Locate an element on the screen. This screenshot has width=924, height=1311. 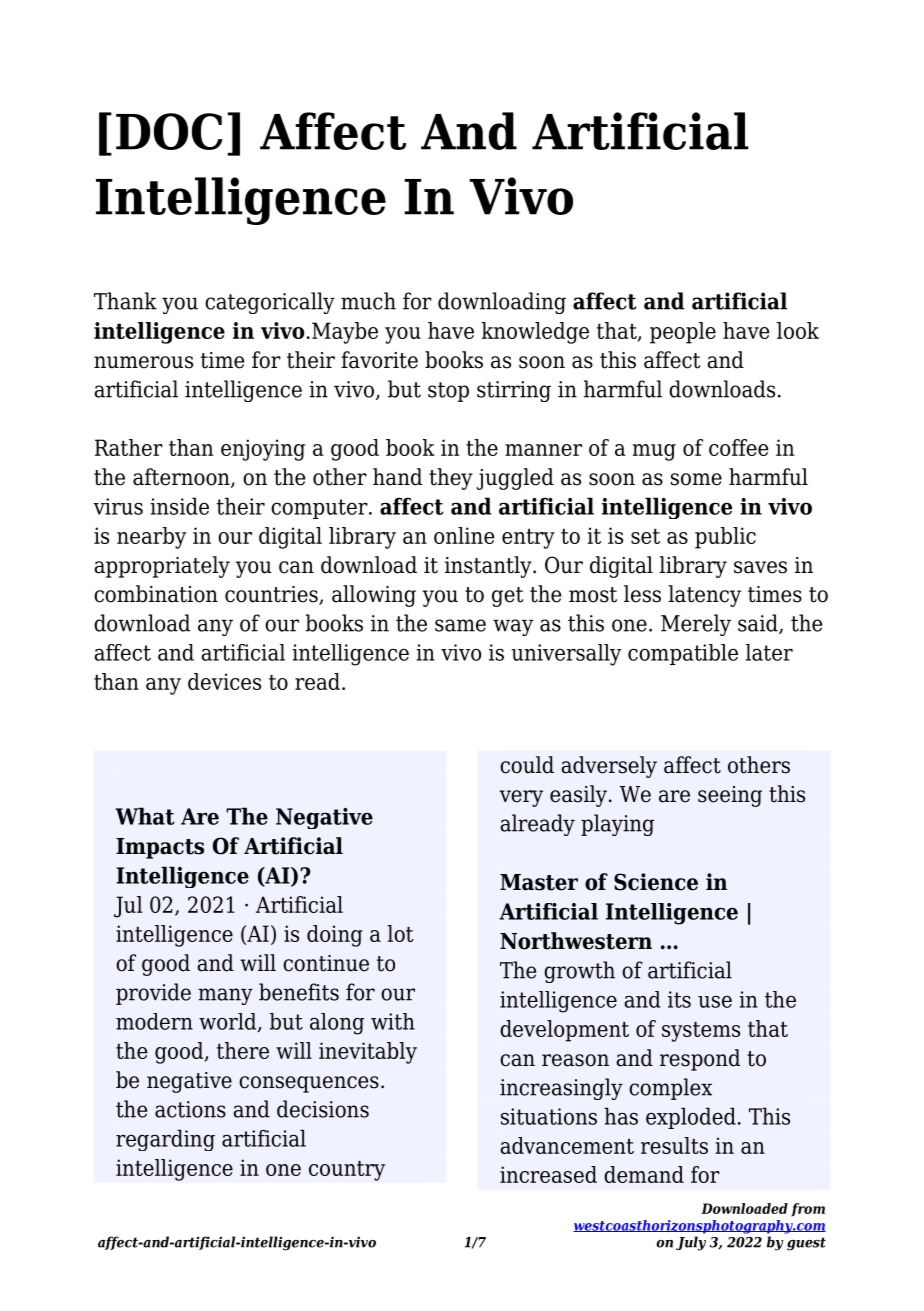
devices is located at coordinates (224, 681).
